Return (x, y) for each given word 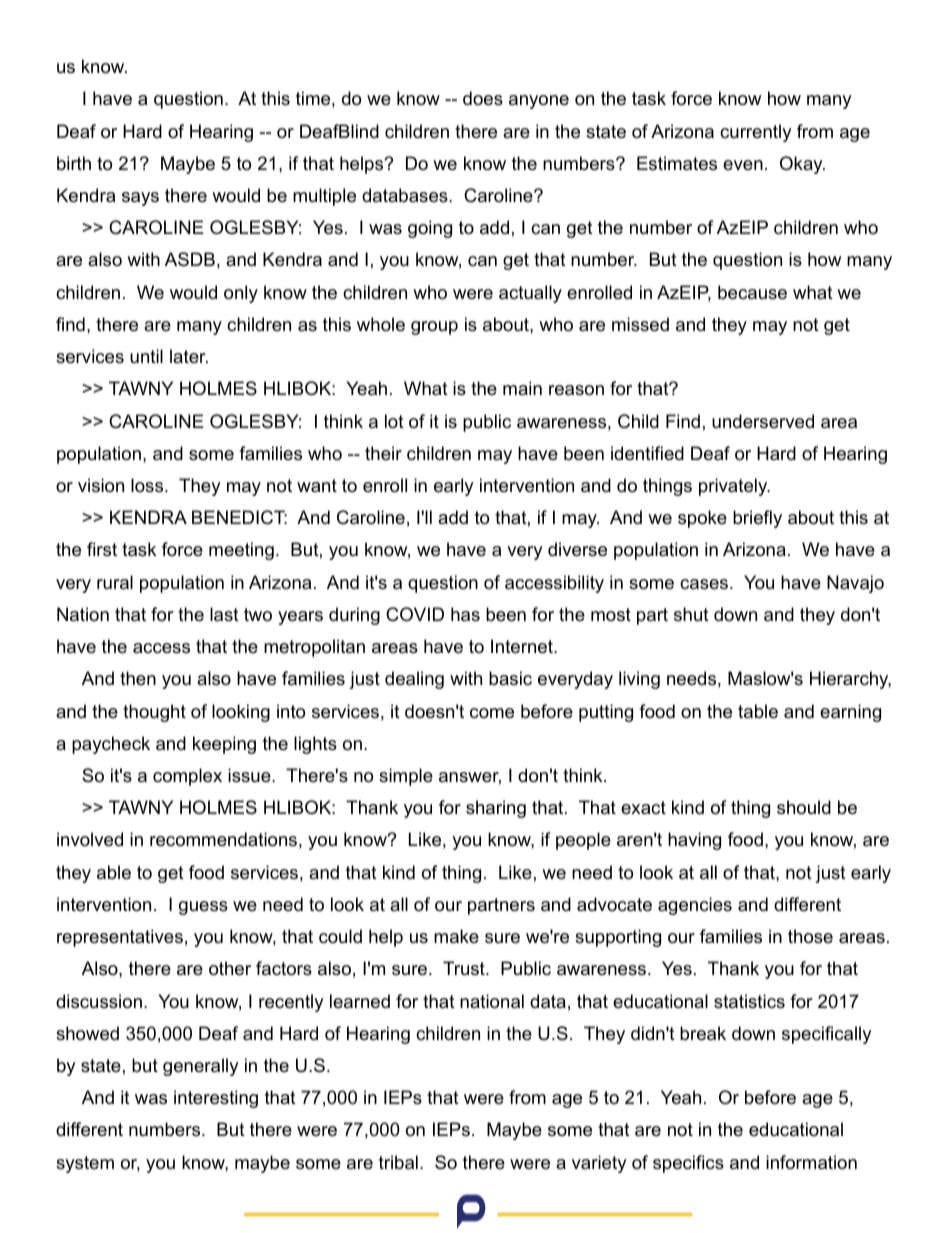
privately (734, 487)
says (140, 199)
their (383, 453)
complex (187, 777)
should (804, 807)
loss (148, 485)
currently (756, 133)
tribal (398, 1162)
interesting (216, 1099)
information (811, 1162)
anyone (539, 102)
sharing (496, 809)
